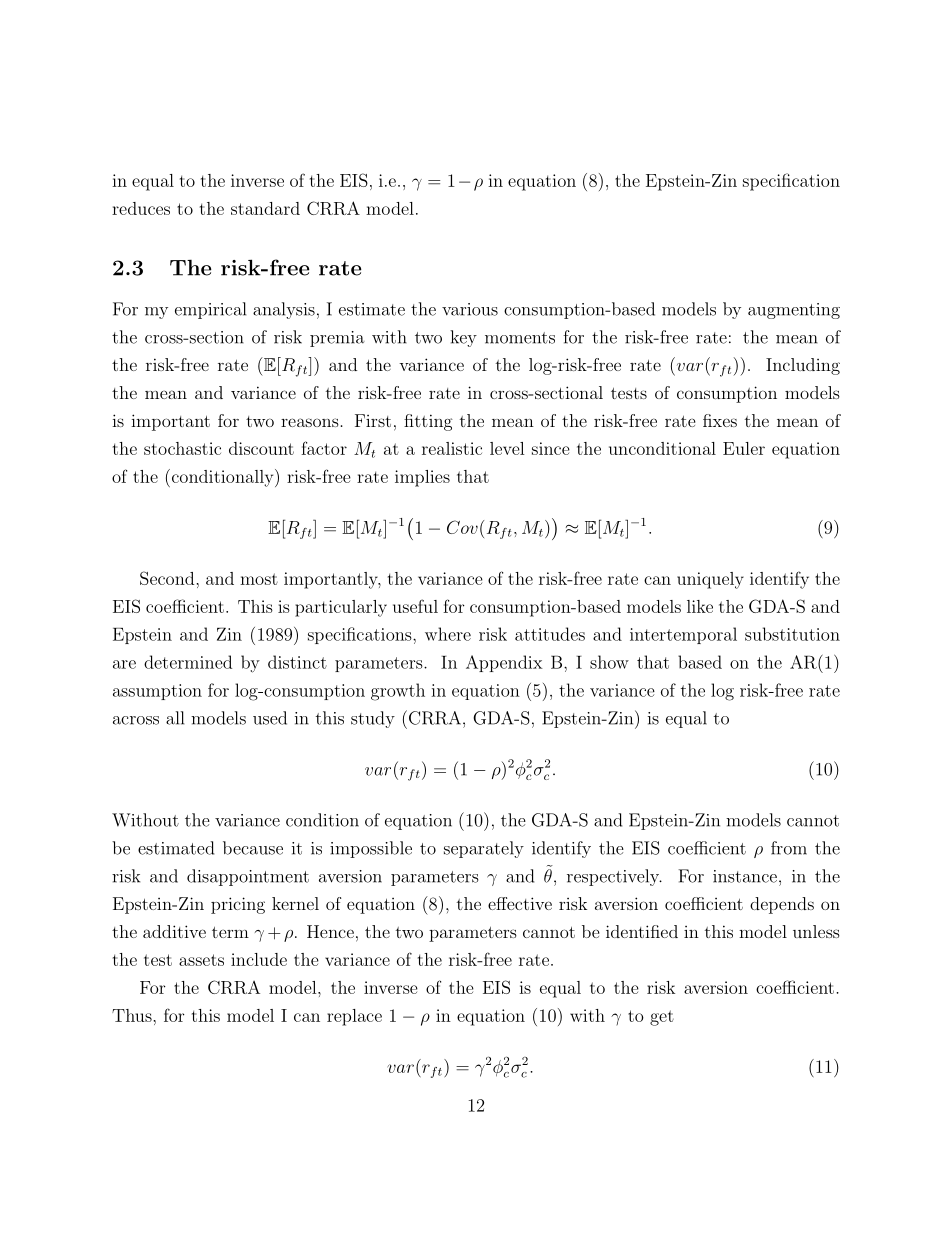 This page has height=1233, width=952. I want to click on various, so click(470, 309).
